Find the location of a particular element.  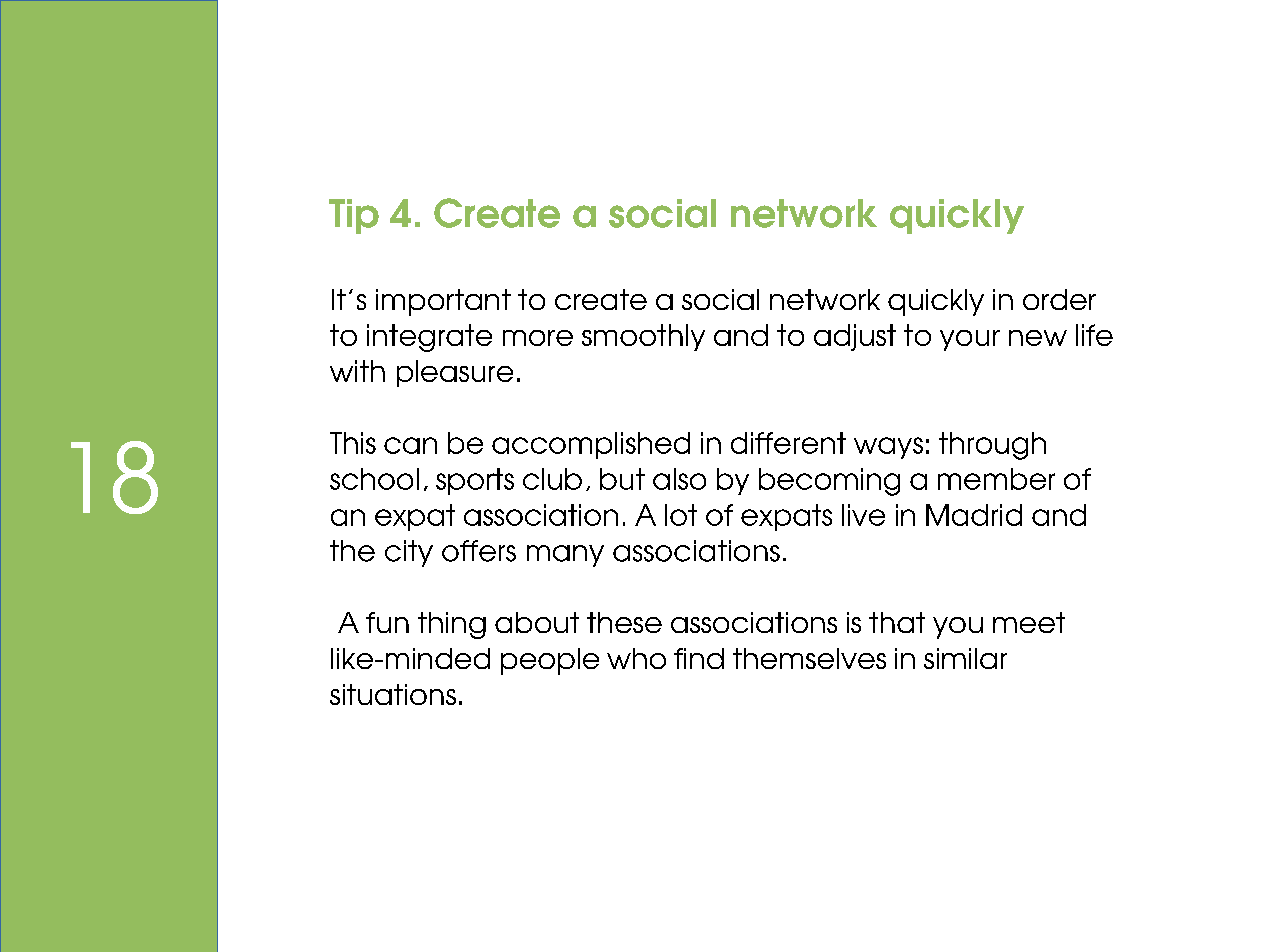

situations is located at coordinates (393, 694).
